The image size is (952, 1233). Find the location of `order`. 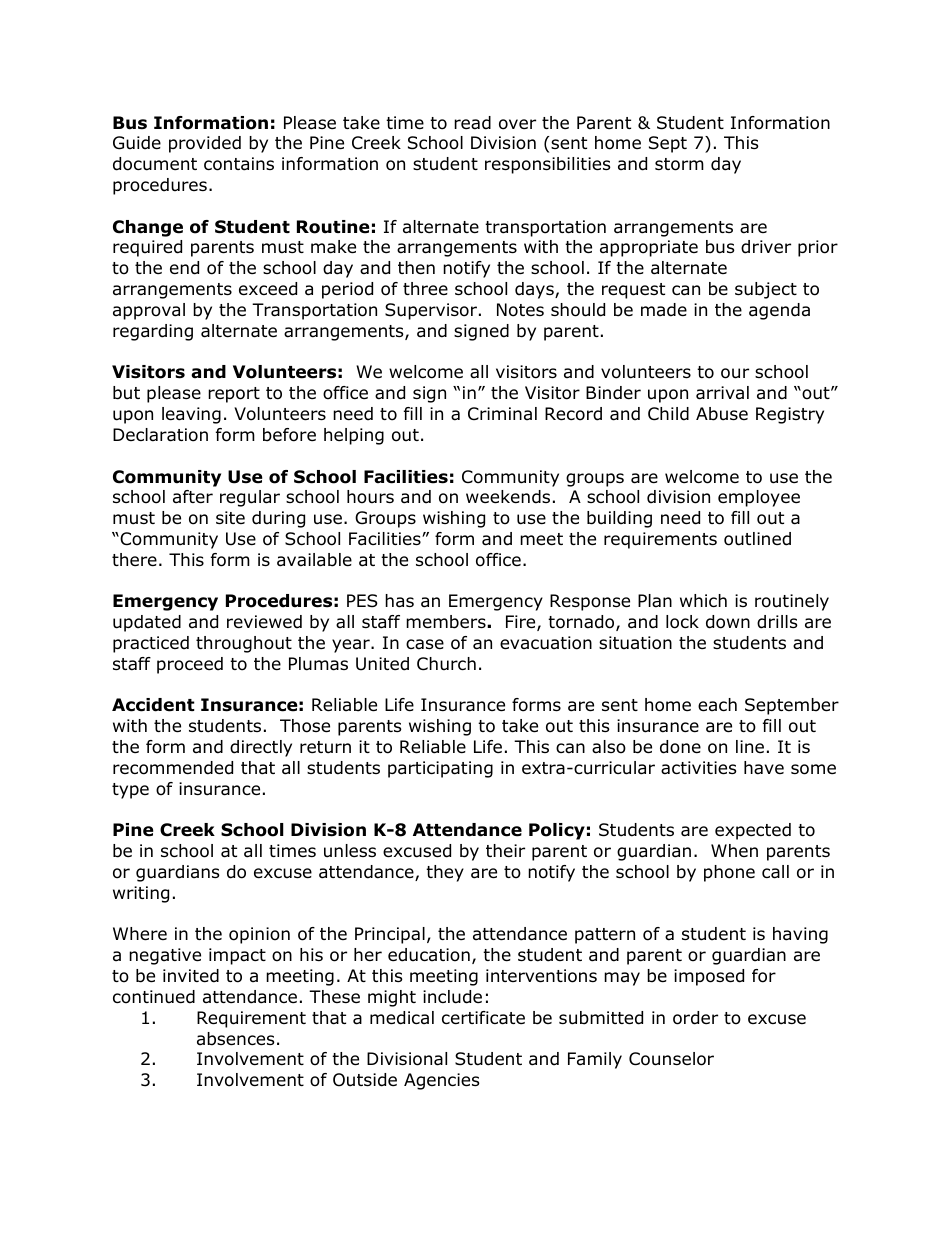

order is located at coordinates (695, 1018).
